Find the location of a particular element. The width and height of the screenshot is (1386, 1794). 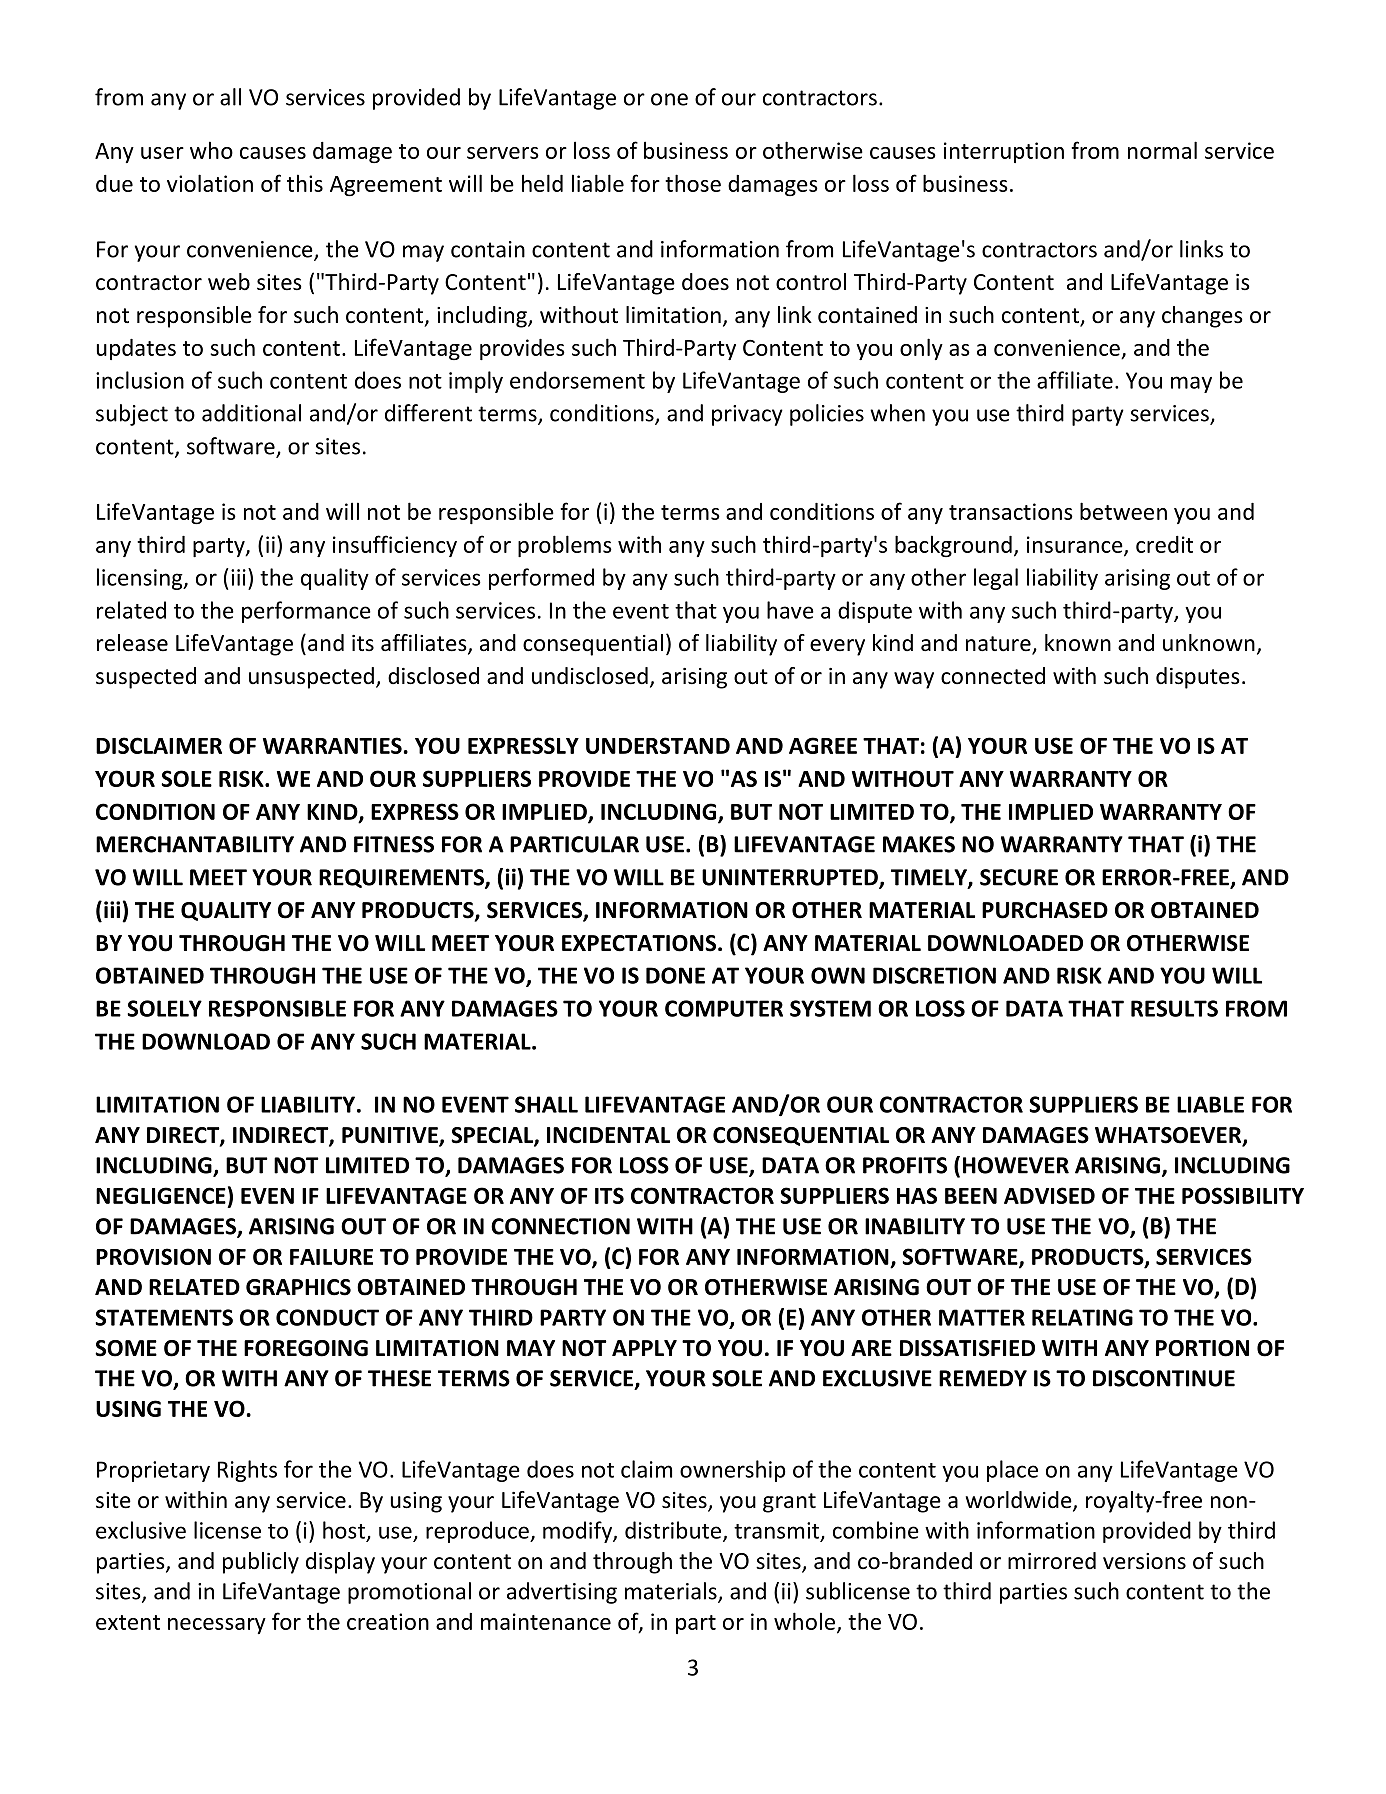

normal is located at coordinates (1162, 150).
